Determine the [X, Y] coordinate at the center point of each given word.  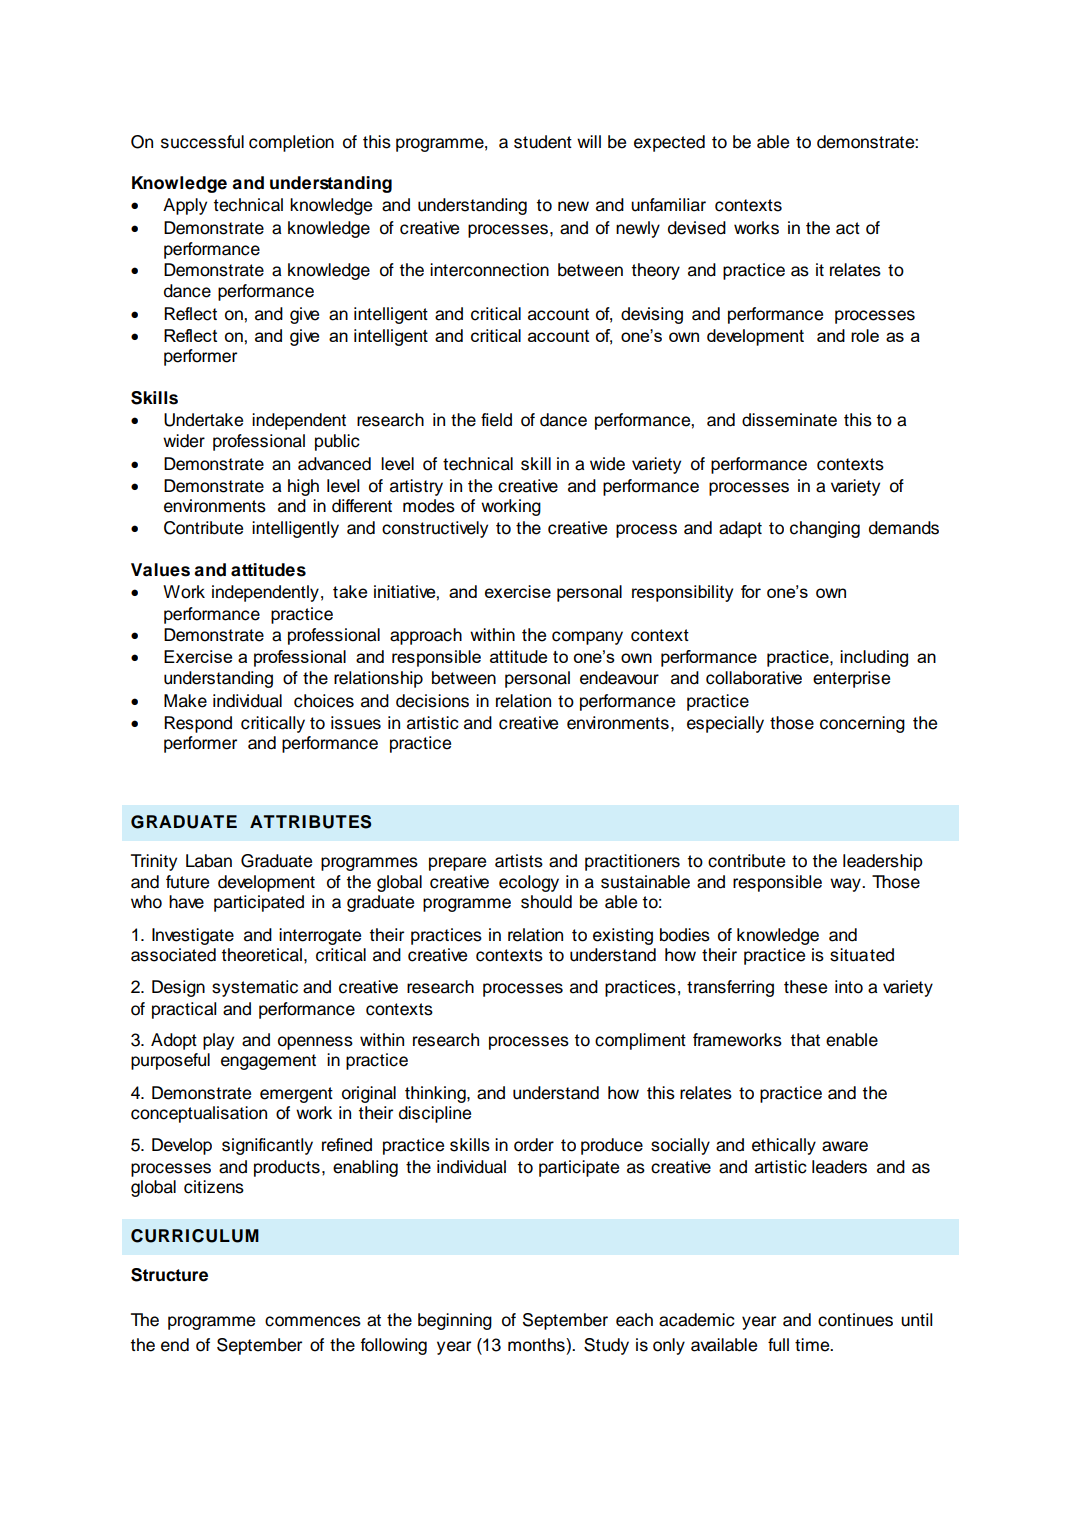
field [496, 420]
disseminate [789, 420]
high [303, 487]
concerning [862, 724]
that [805, 1040]
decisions [432, 701]
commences [313, 1321]
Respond [198, 724]
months [537, 1345]
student [543, 142]
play [218, 1041]
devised [697, 228]
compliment [640, 1041]
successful [202, 142]
